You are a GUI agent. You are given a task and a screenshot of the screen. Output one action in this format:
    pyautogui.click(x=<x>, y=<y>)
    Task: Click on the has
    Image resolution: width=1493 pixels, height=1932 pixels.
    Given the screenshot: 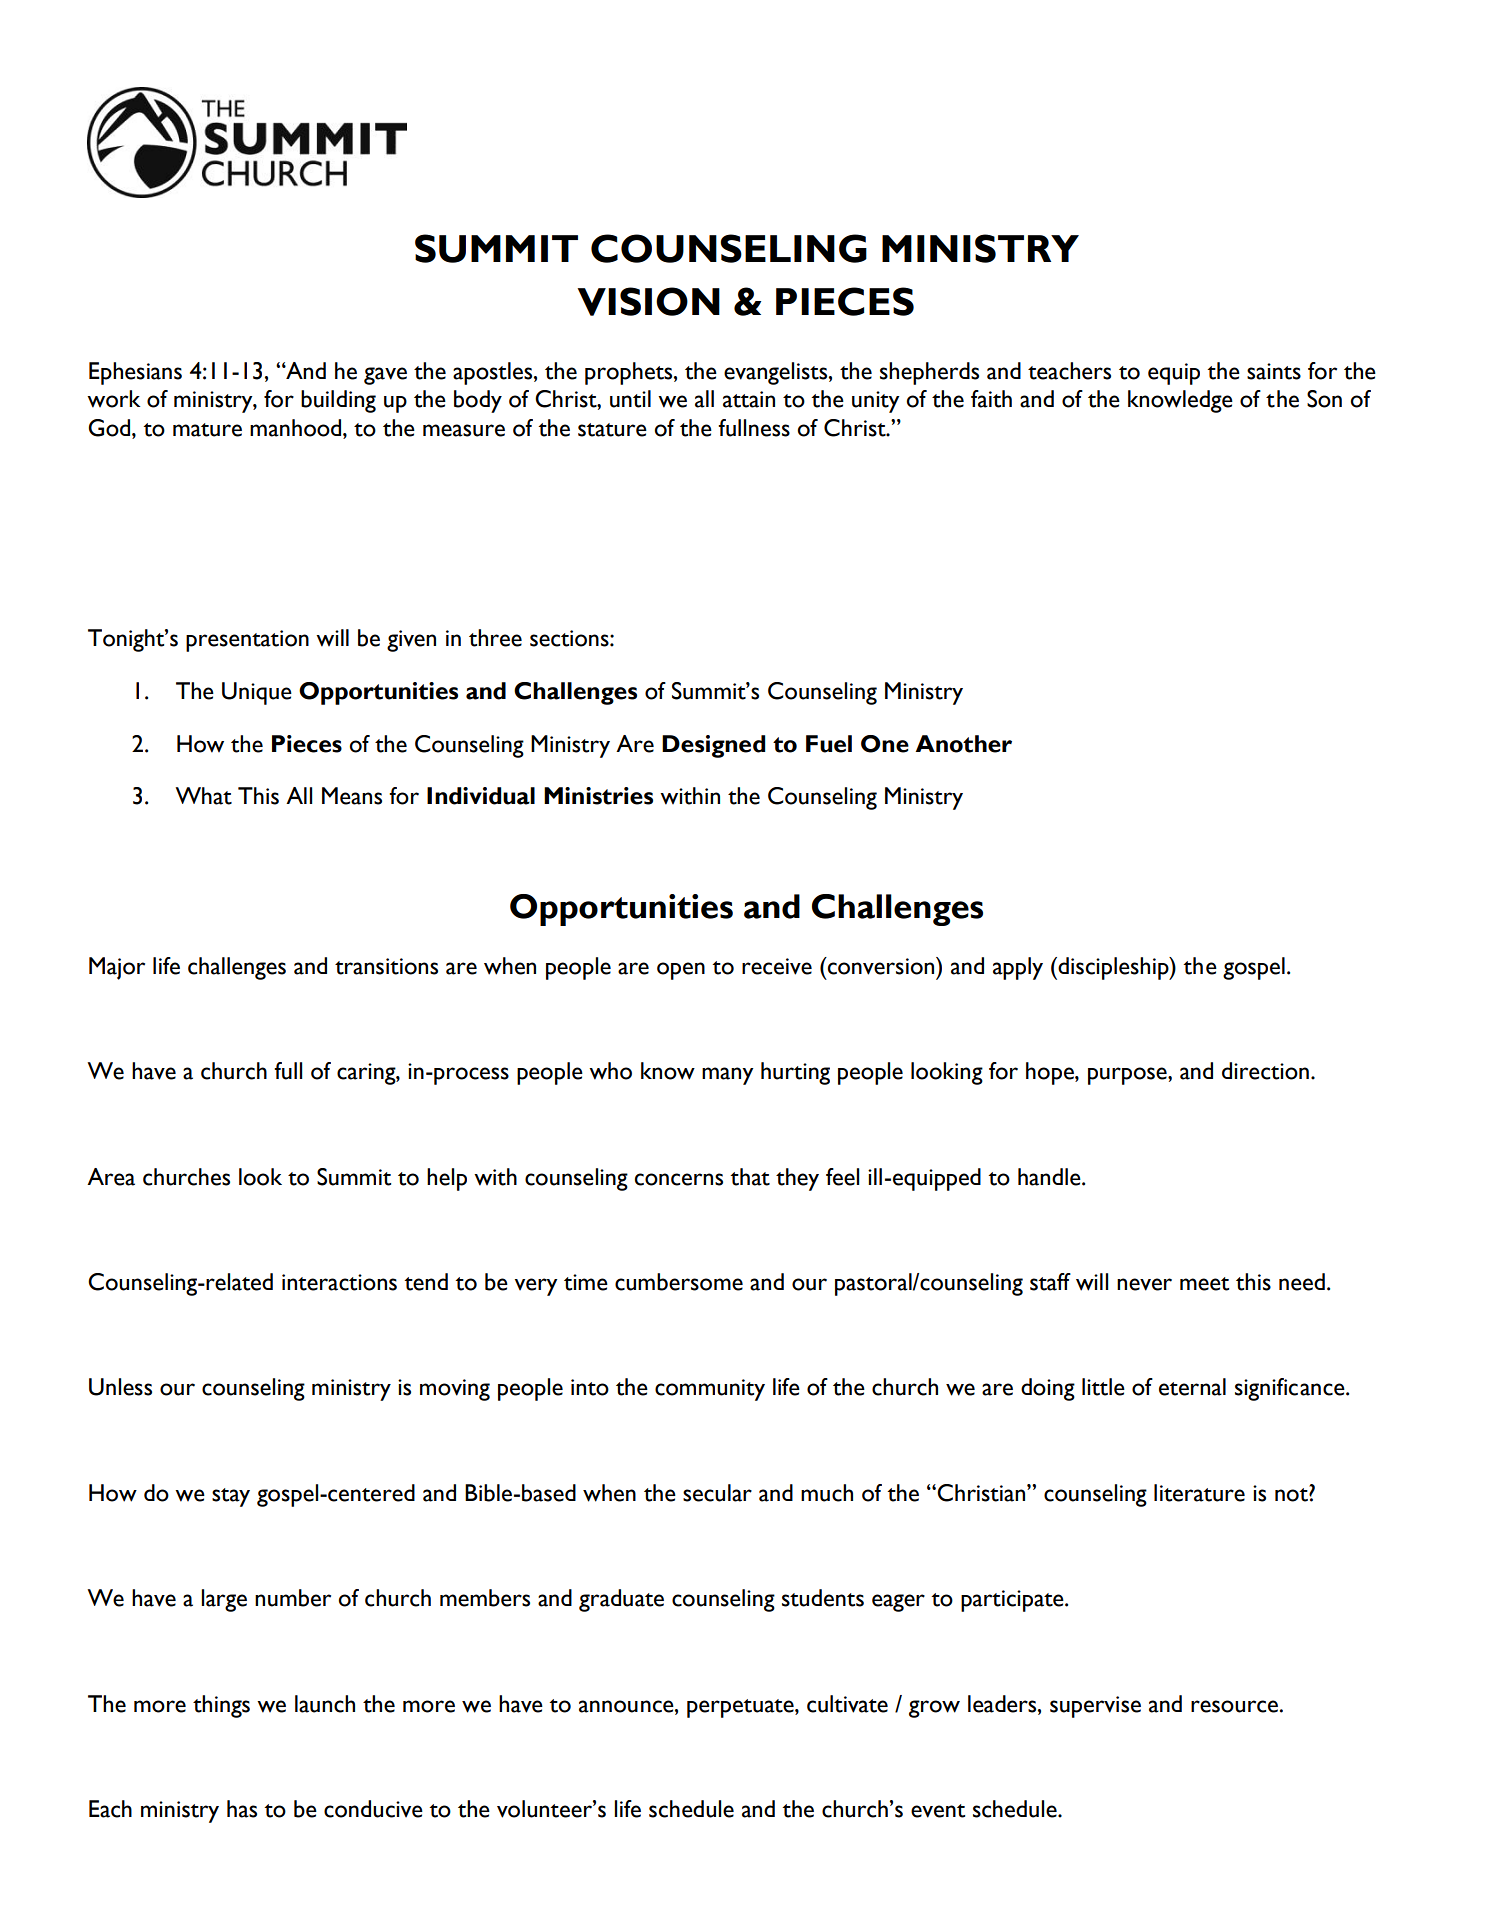 What is the action you would take?
    pyautogui.click(x=242, y=1809)
